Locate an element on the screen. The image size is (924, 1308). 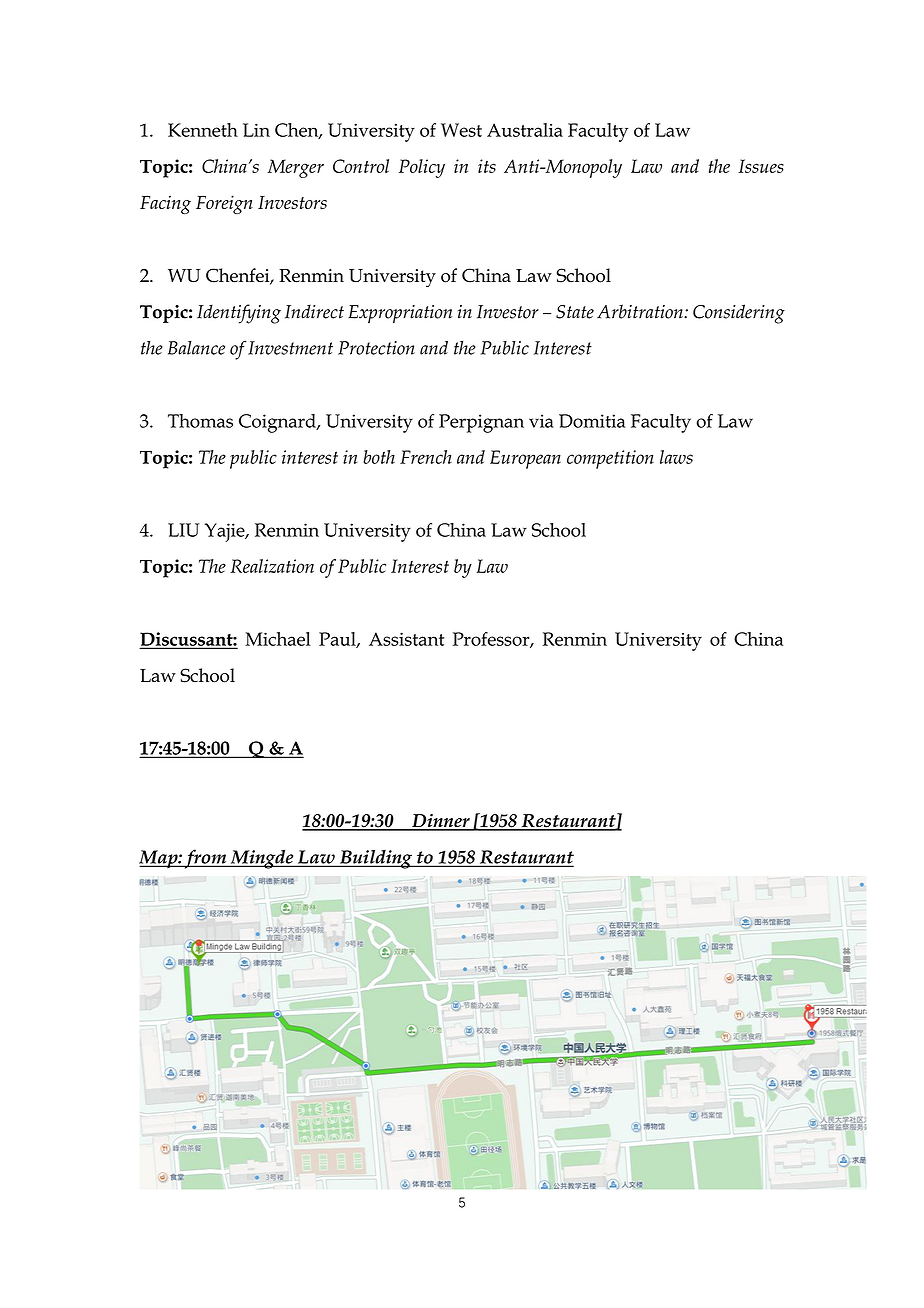
LIU is located at coordinates (183, 530).
